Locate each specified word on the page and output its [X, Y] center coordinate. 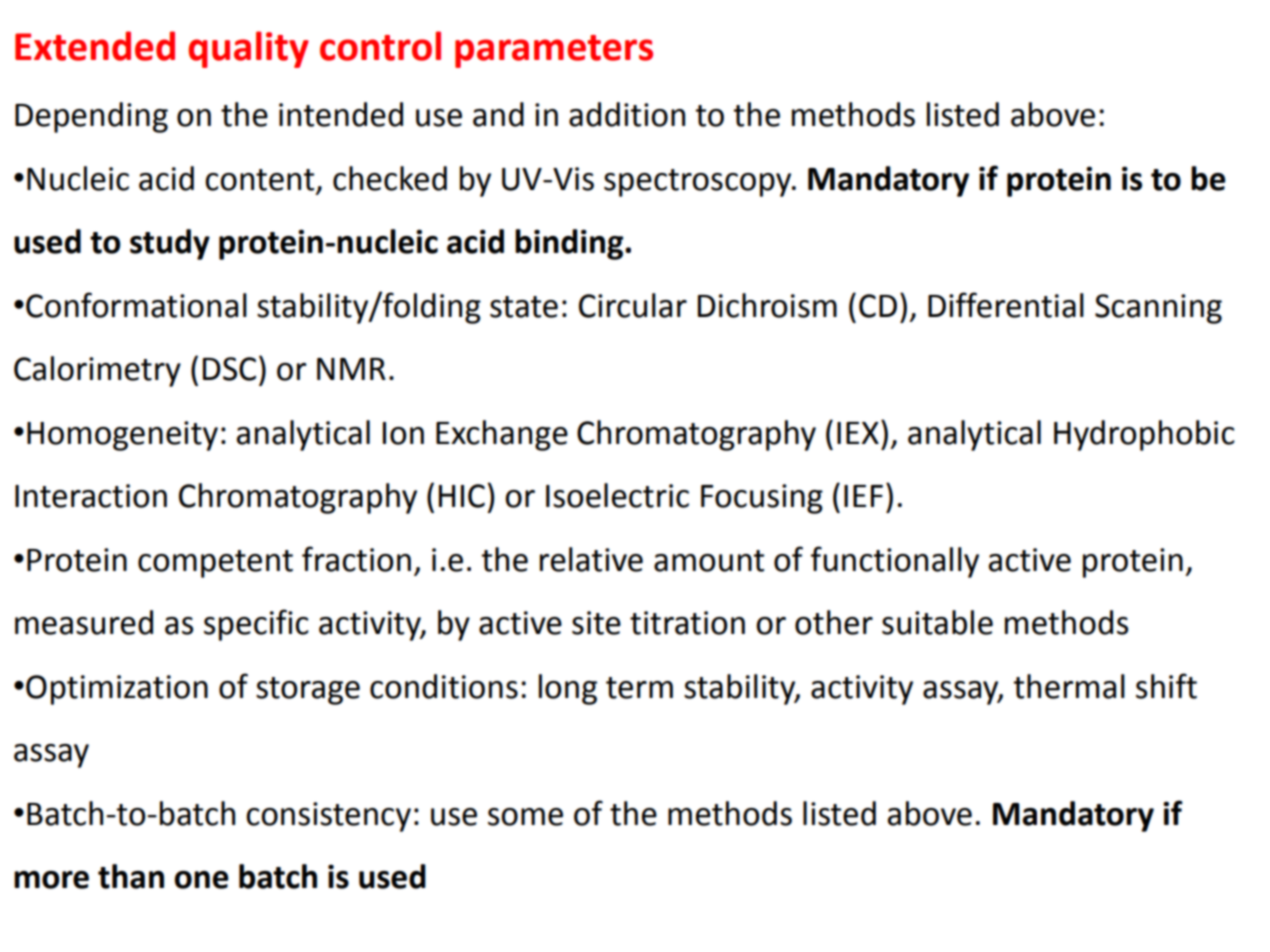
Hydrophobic [1144, 435]
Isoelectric [617, 495]
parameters [554, 51]
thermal [1069, 686]
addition [627, 114]
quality [248, 49]
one [202, 880]
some [525, 817]
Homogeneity [122, 436]
